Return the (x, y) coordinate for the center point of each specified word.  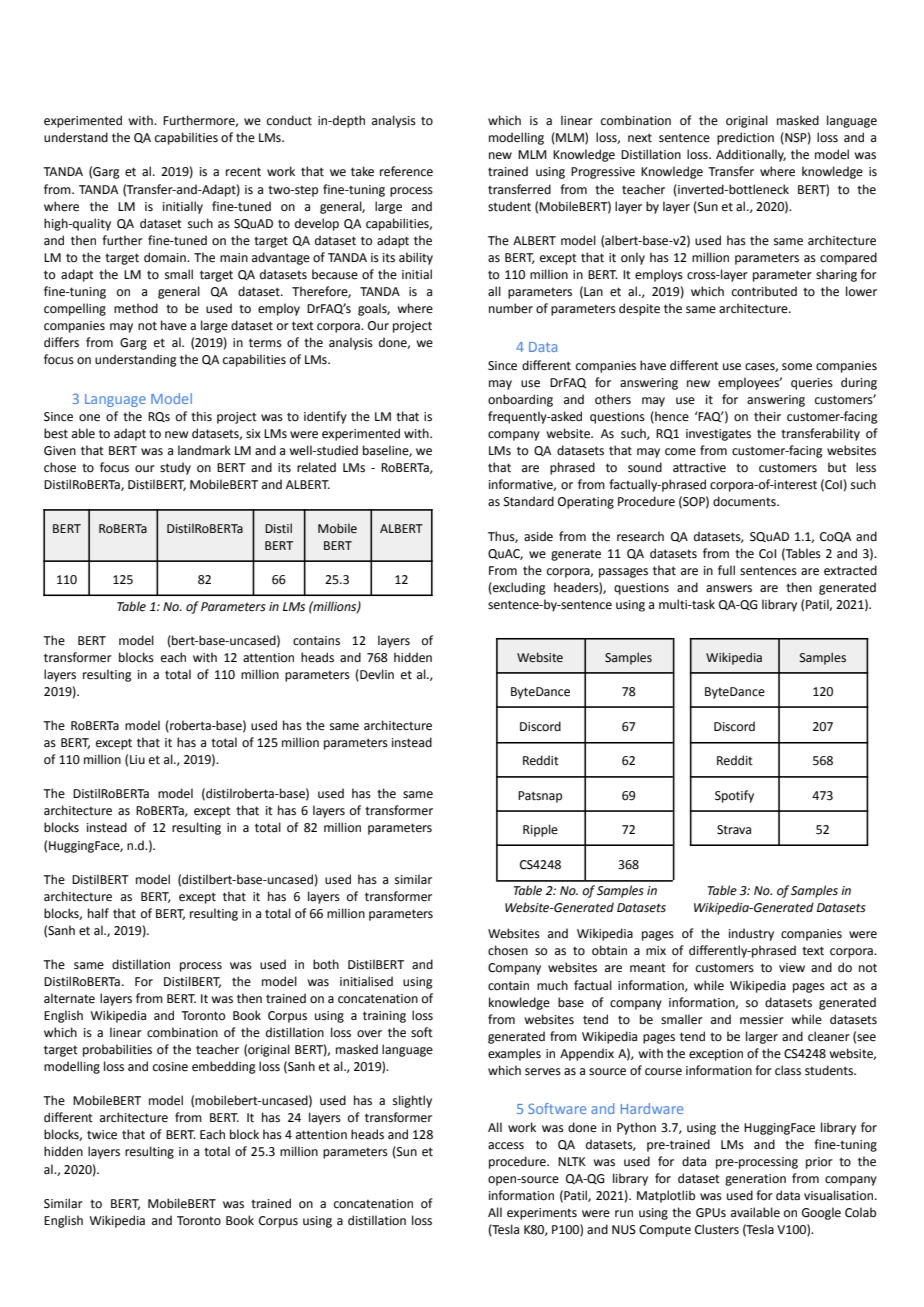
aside (538, 536)
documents (745, 501)
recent (243, 172)
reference (406, 171)
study (175, 468)
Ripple (540, 830)
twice (102, 1135)
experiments (542, 1214)
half (98, 913)
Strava (734, 830)
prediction (745, 138)
